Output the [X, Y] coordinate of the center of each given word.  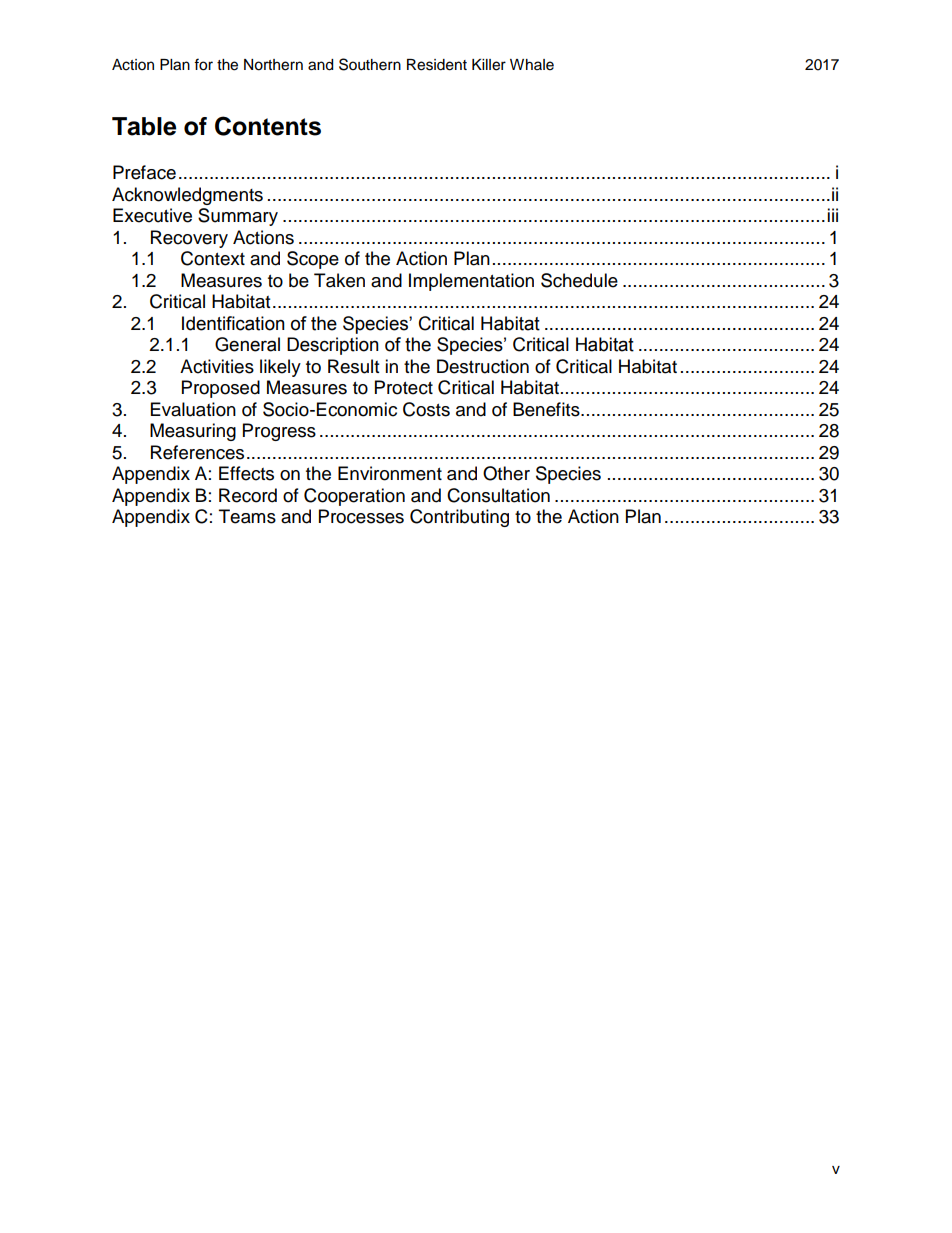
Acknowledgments [187, 196]
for [203, 64]
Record [248, 495]
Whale [532, 65]
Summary [238, 217]
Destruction [483, 366]
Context [213, 258]
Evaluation [193, 409]
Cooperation [354, 497]
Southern [370, 64]
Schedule [579, 280]
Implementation [471, 282]
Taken [339, 280]
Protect [404, 387]
